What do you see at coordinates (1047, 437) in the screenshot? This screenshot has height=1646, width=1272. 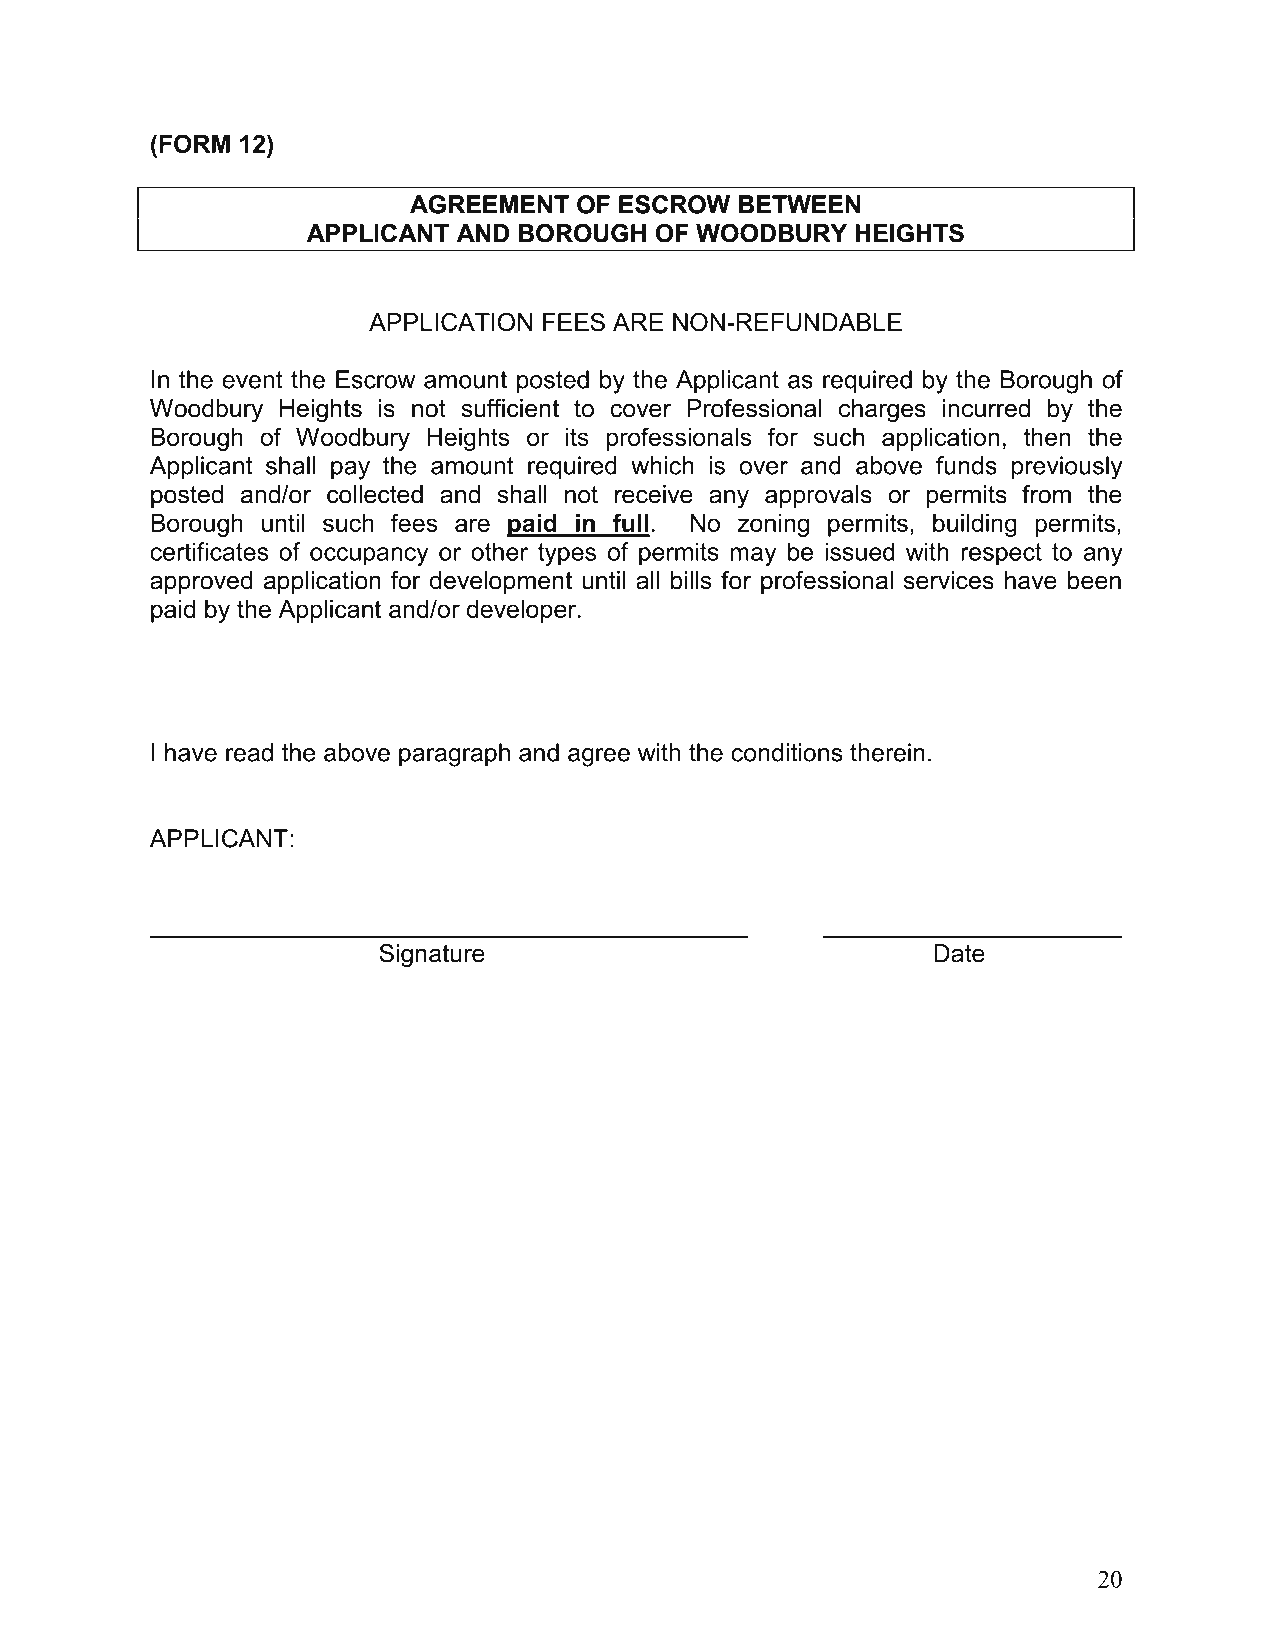 I see `then` at bounding box center [1047, 437].
